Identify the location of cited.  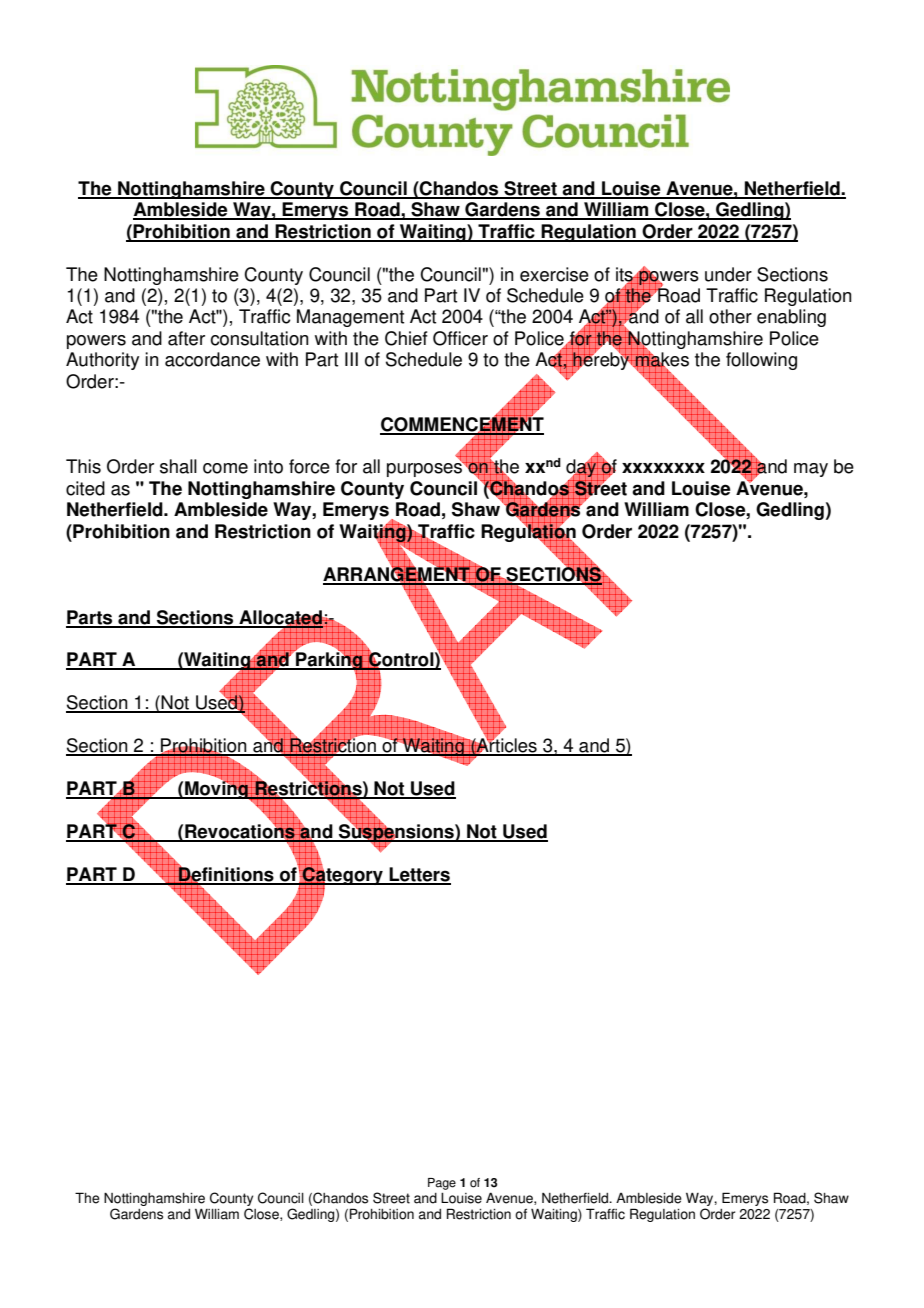
(85, 488).
